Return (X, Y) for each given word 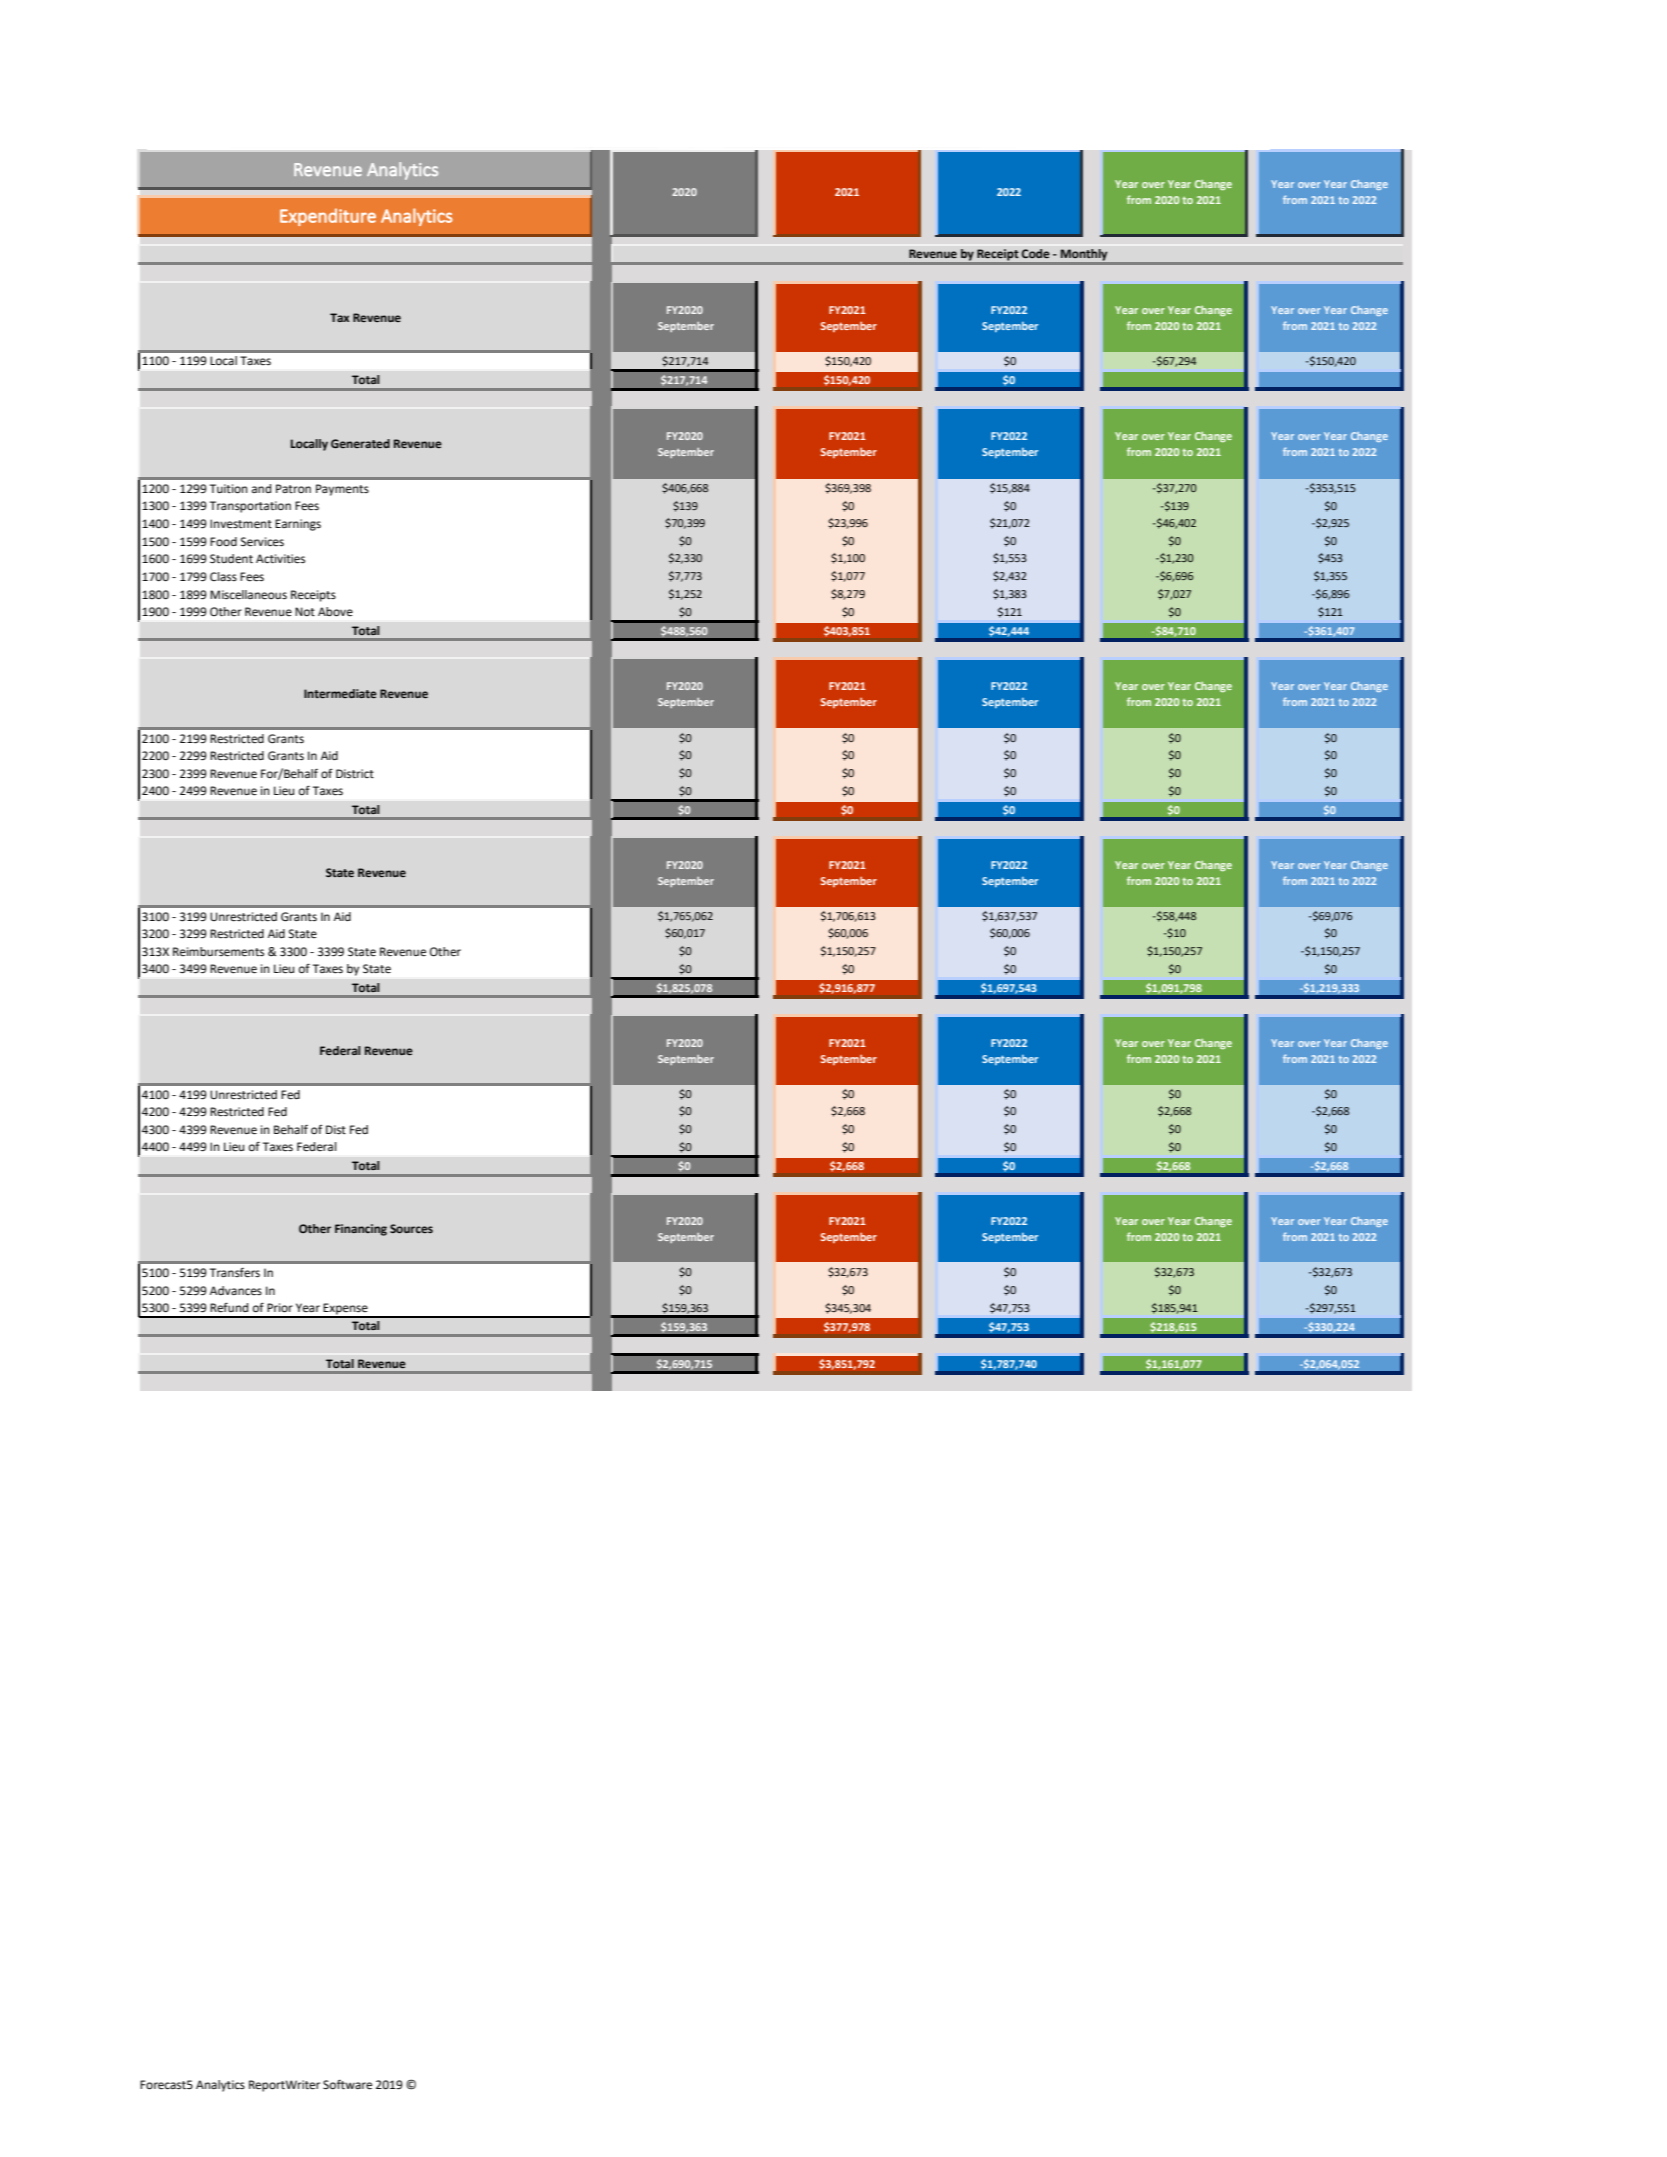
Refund (229, 1307)
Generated (360, 443)
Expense (346, 1310)
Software (347, 2085)
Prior (280, 1308)
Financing (361, 1230)
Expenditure (328, 217)
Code (1035, 254)
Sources (411, 1228)
